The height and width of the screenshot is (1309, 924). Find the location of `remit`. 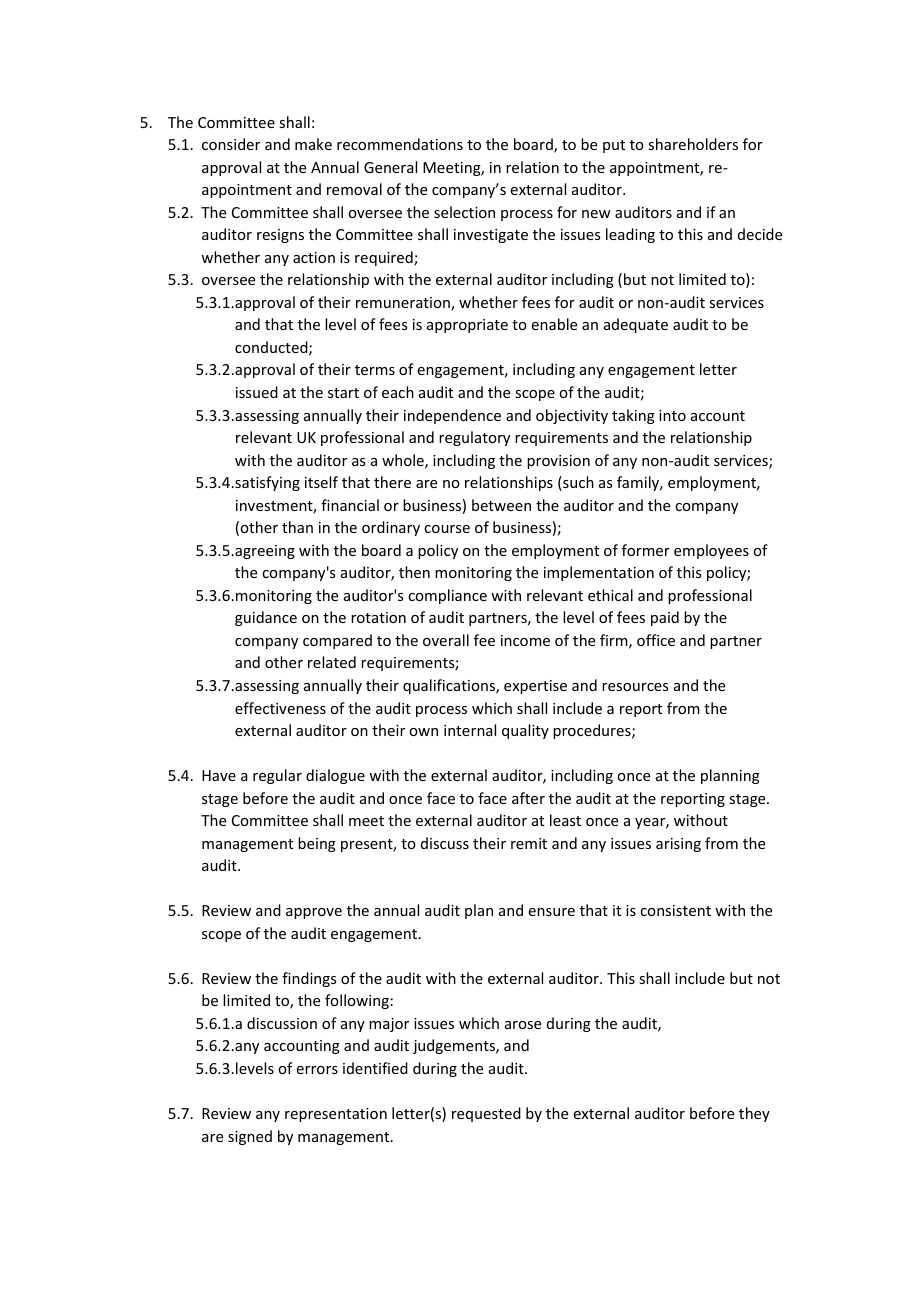

remit is located at coordinates (529, 843).
